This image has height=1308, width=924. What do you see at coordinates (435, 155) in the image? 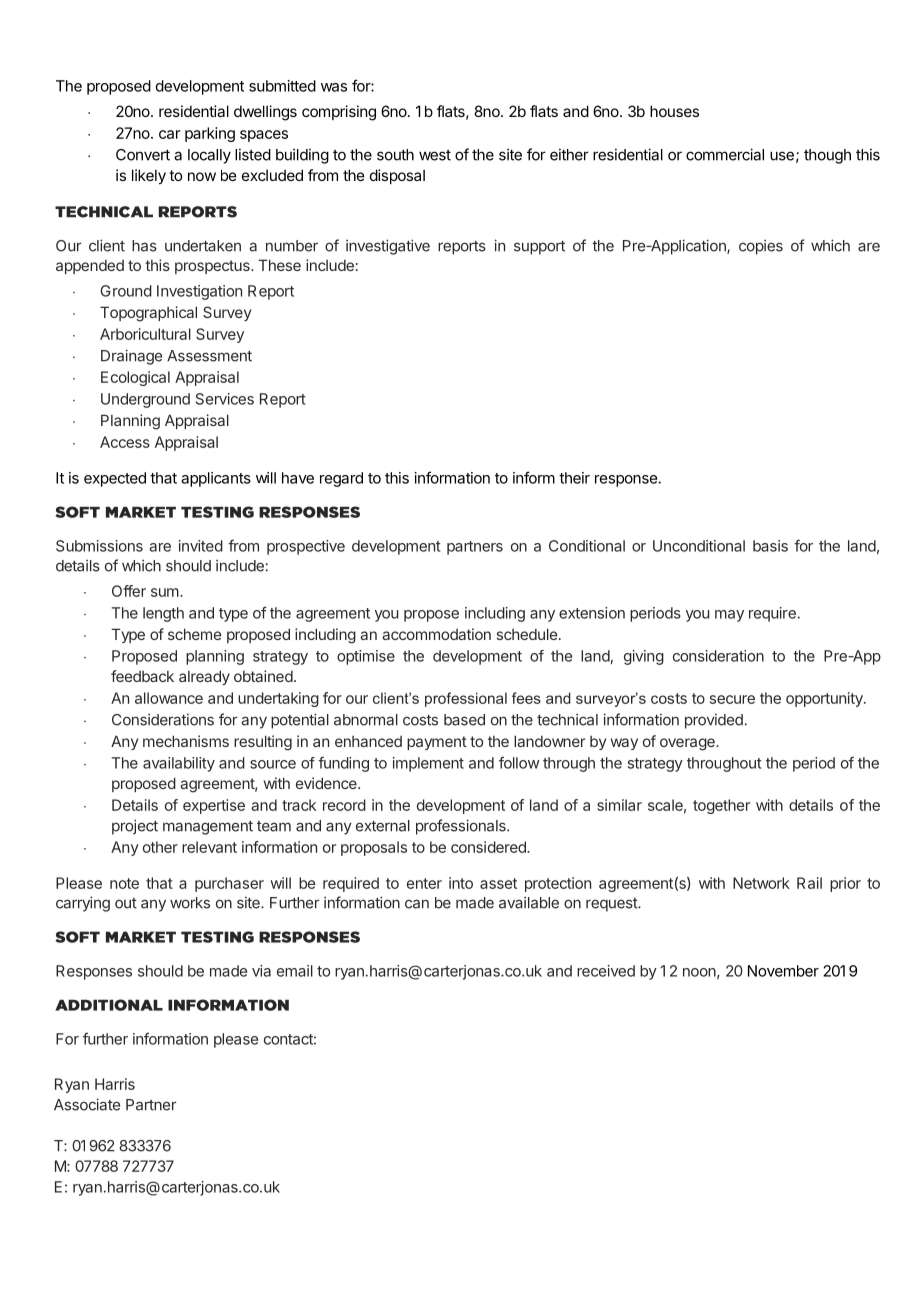
I see `west` at bounding box center [435, 155].
